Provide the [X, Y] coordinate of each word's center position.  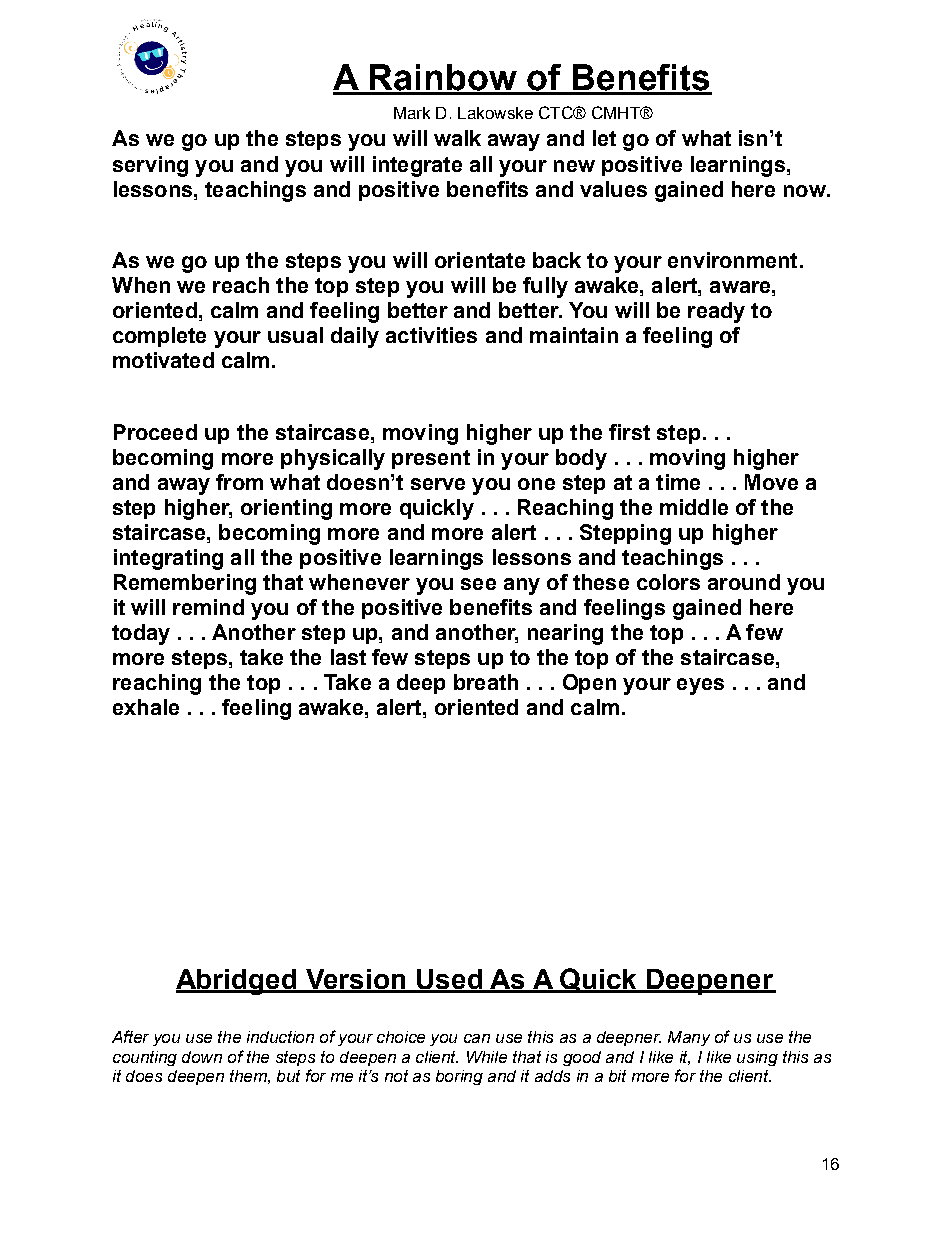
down [202, 1057]
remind [208, 607]
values [613, 189]
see [478, 584]
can [477, 1038]
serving [150, 166]
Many [689, 1038]
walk [457, 138]
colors [668, 582]
